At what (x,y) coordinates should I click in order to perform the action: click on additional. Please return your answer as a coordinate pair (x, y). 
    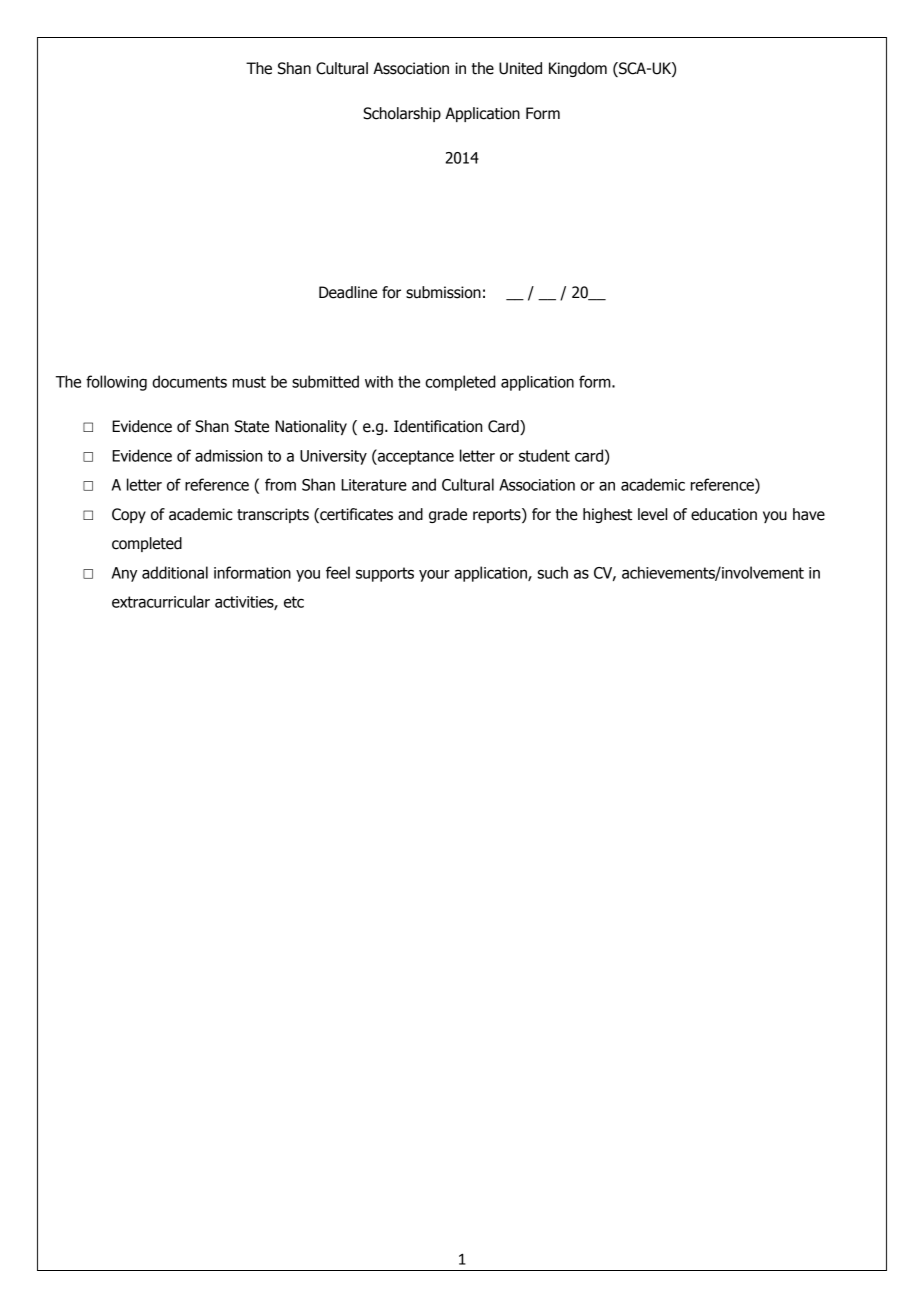
    Looking at the image, I should click on (175, 572).
